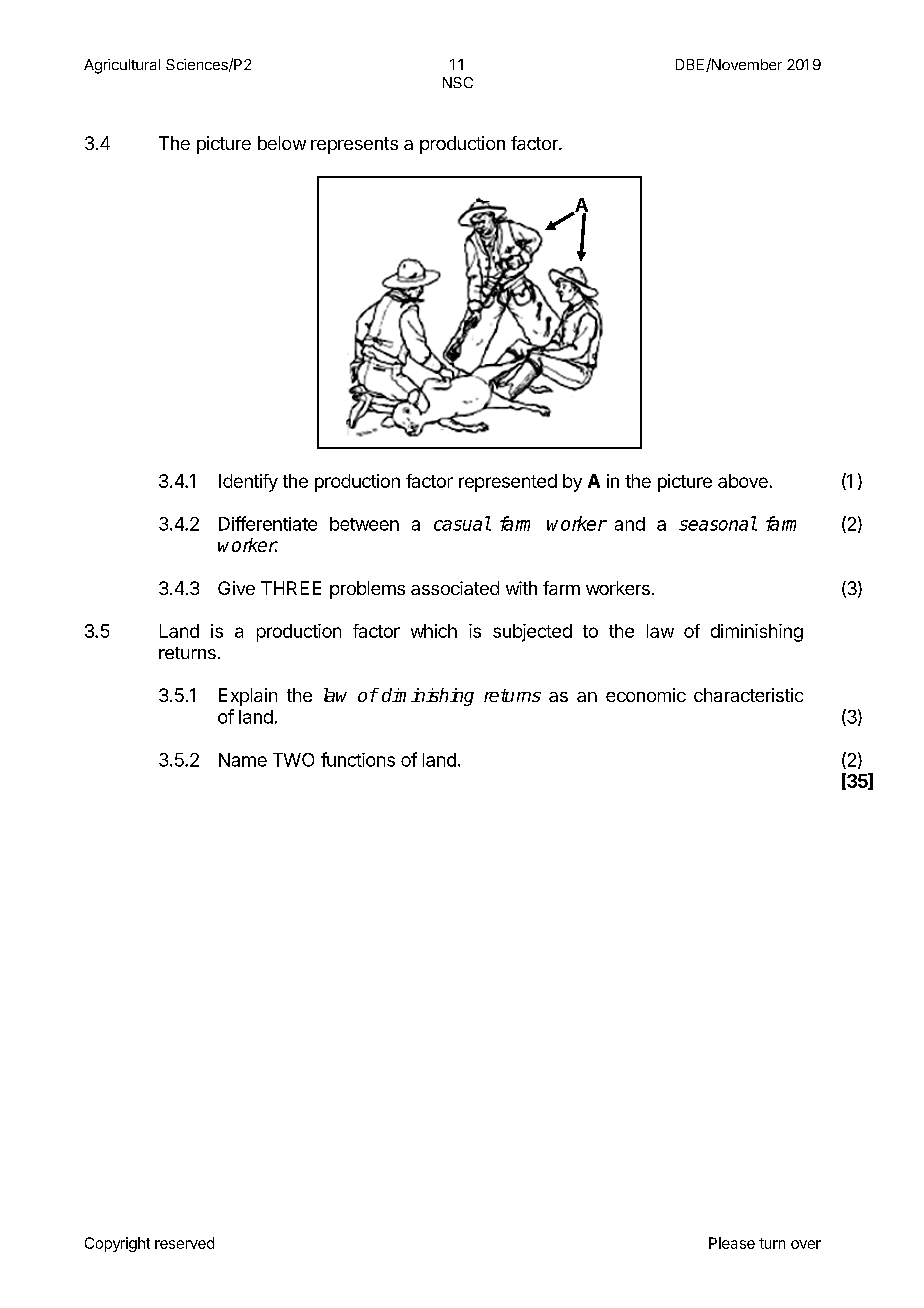 This screenshot has width=924, height=1308. Describe the element at coordinates (184, 1243) in the screenshot. I see `reserved` at that location.
